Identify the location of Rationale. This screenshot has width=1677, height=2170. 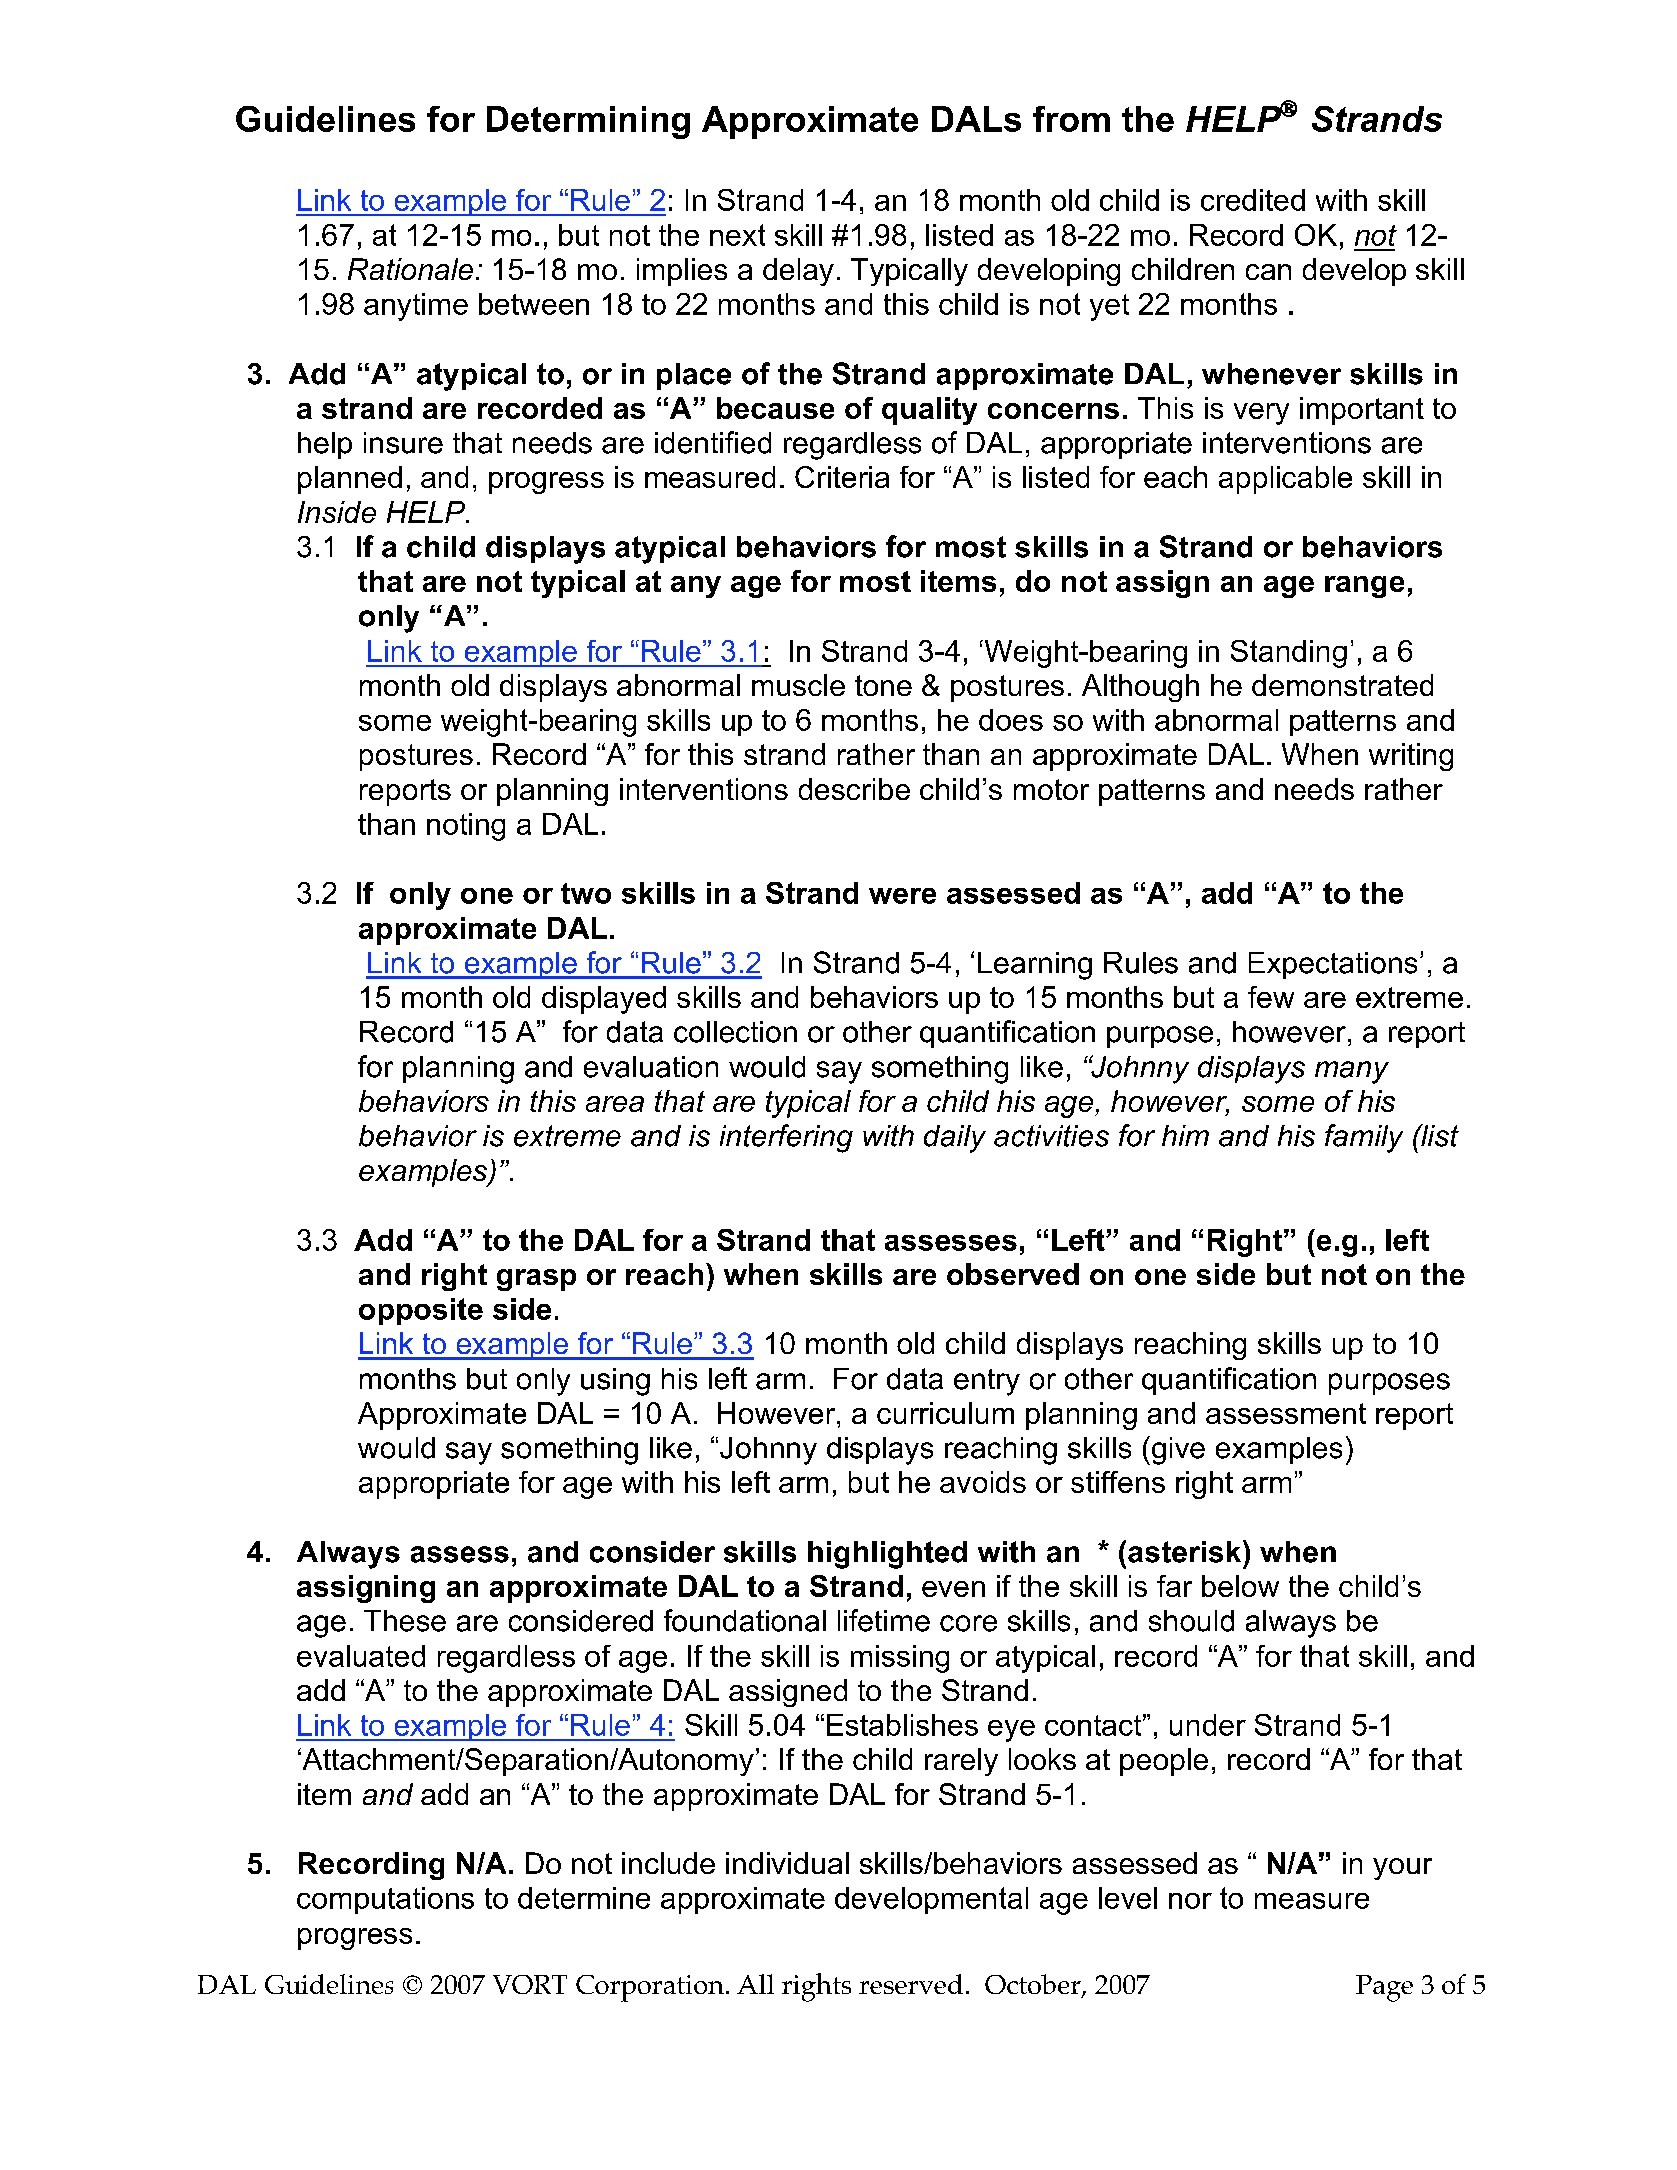
(410, 269).
